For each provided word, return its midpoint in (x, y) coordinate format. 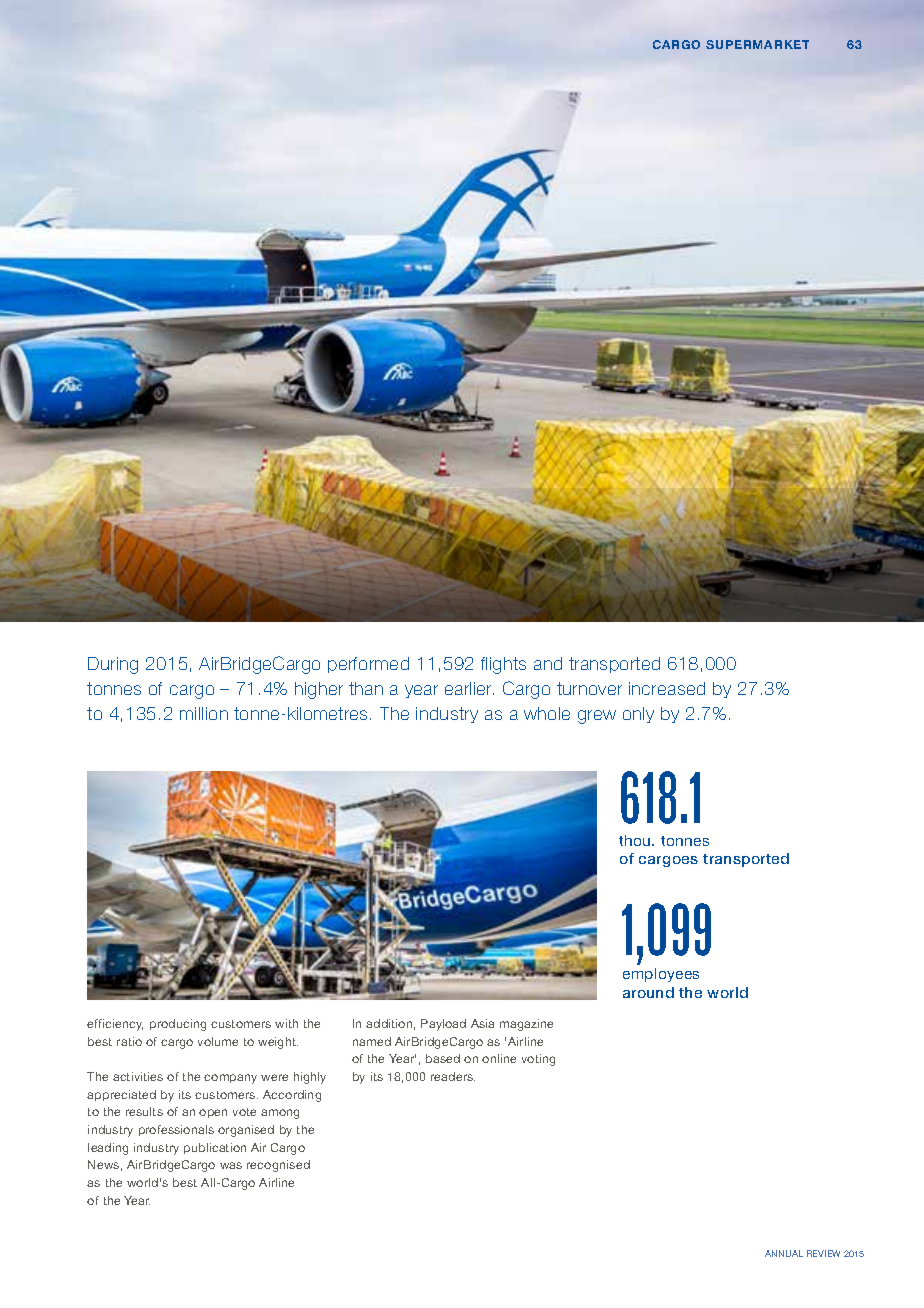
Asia (482, 1023)
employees (661, 975)
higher (319, 690)
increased (667, 688)
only (638, 715)
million (204, 713)
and (548, 663)
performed (368, 665)
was (231, 1165)
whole (547, 713)
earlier (469, 688)
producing (178, 1025)
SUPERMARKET (757, 44)
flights (503, 665)
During (113, 665)
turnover (589, 688)
